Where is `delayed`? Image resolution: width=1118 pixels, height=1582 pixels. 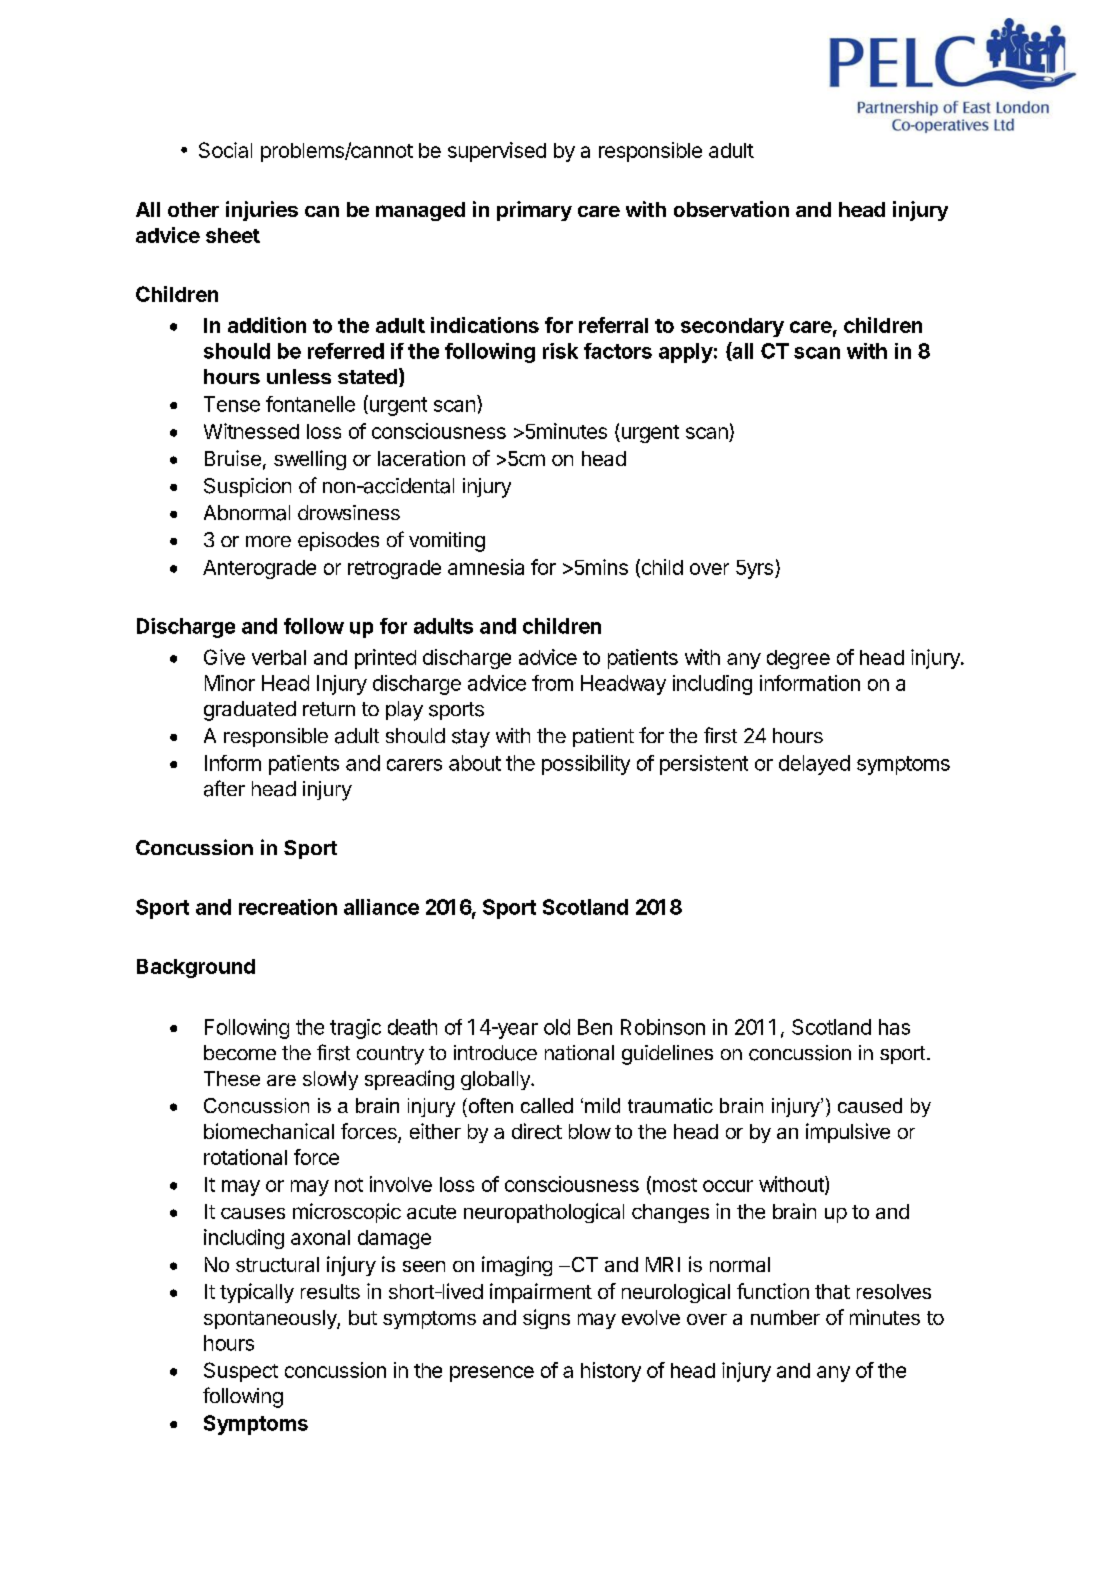 delayed is located at coordinates (814, 765).
